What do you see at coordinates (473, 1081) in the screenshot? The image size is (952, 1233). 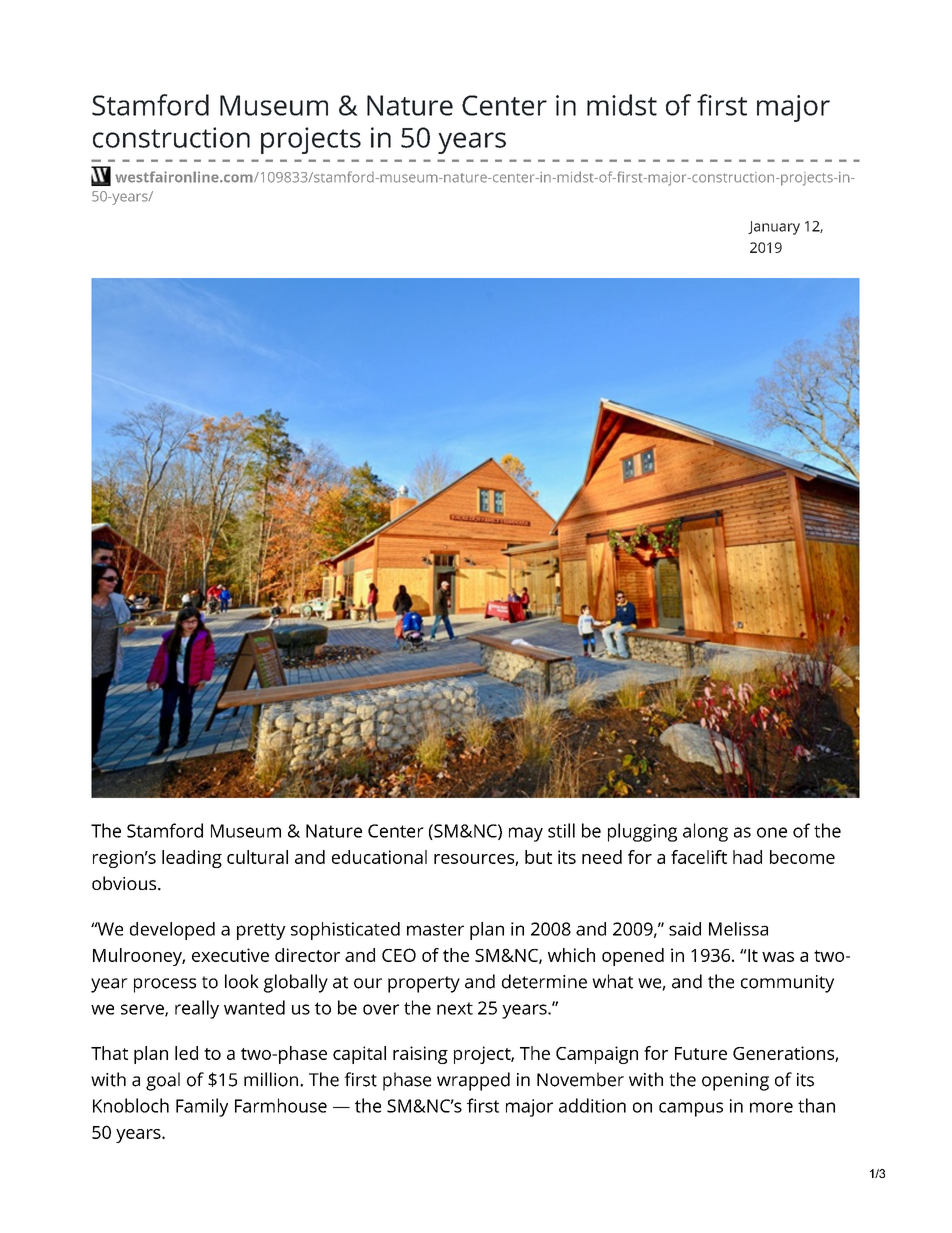 I see `wrapped` at bounding box center [473, 1081].
